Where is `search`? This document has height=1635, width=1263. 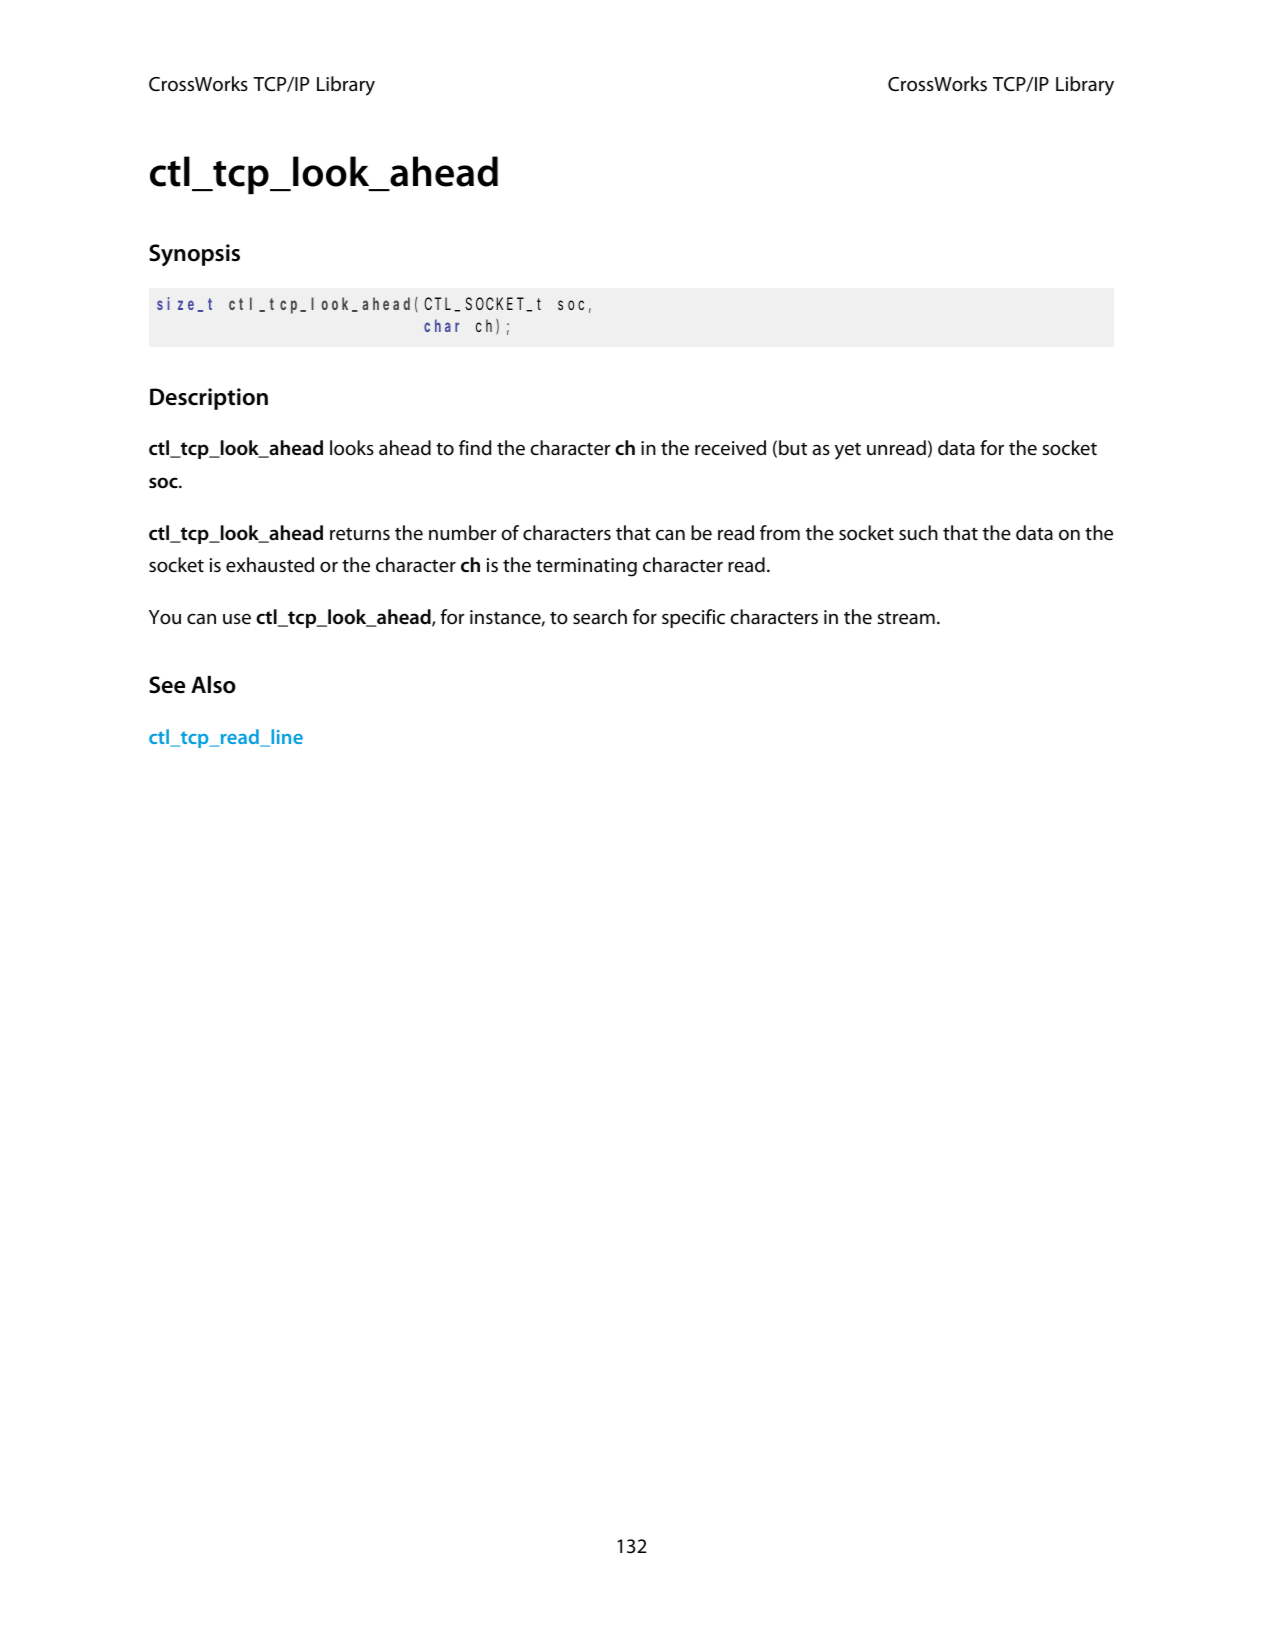 search is located at coordinates (600, 616).
